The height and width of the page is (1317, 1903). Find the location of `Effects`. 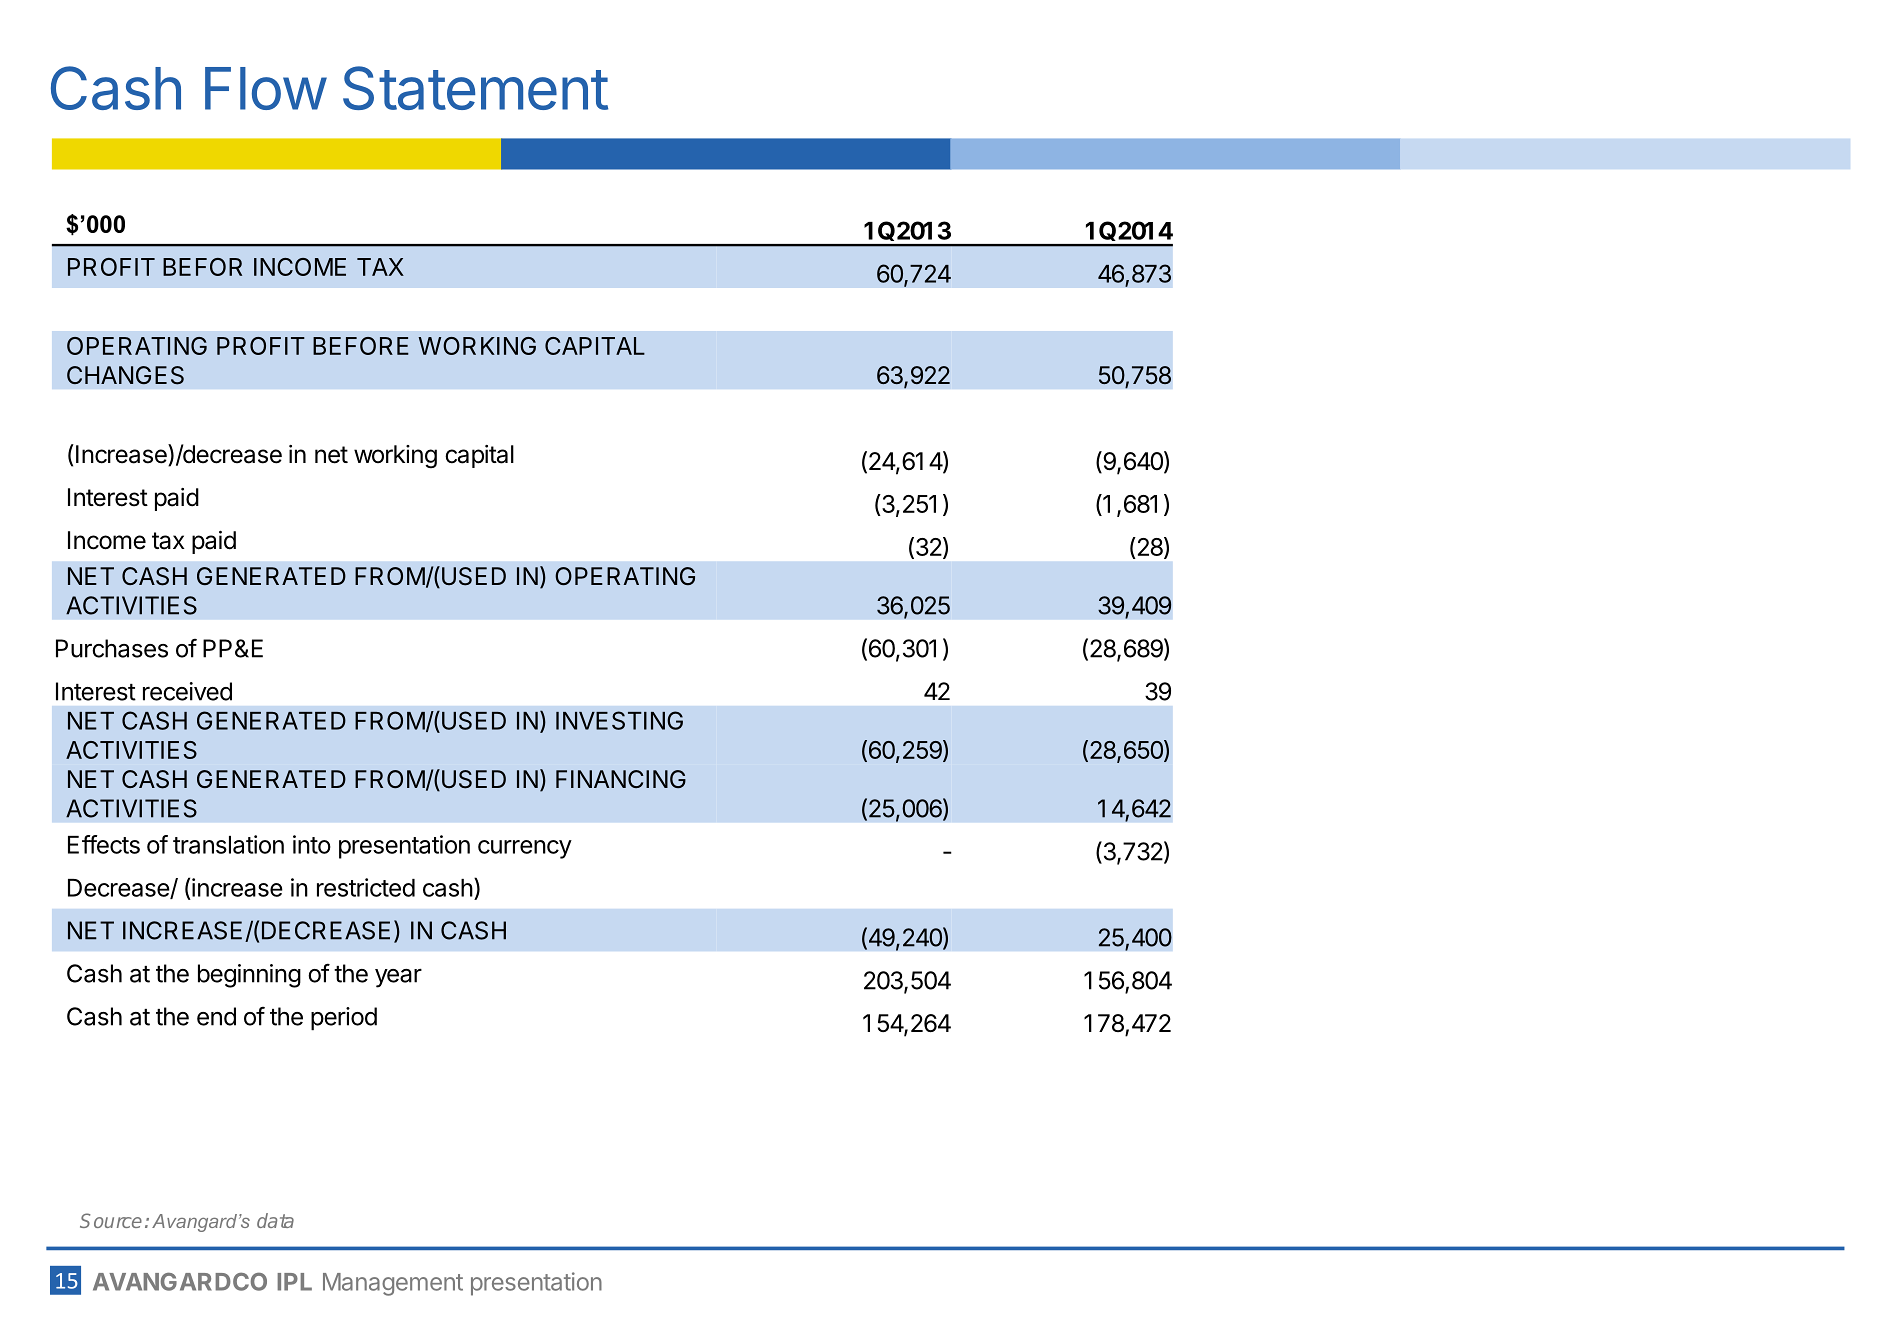

Effects is located at coordinates (104, 844).
